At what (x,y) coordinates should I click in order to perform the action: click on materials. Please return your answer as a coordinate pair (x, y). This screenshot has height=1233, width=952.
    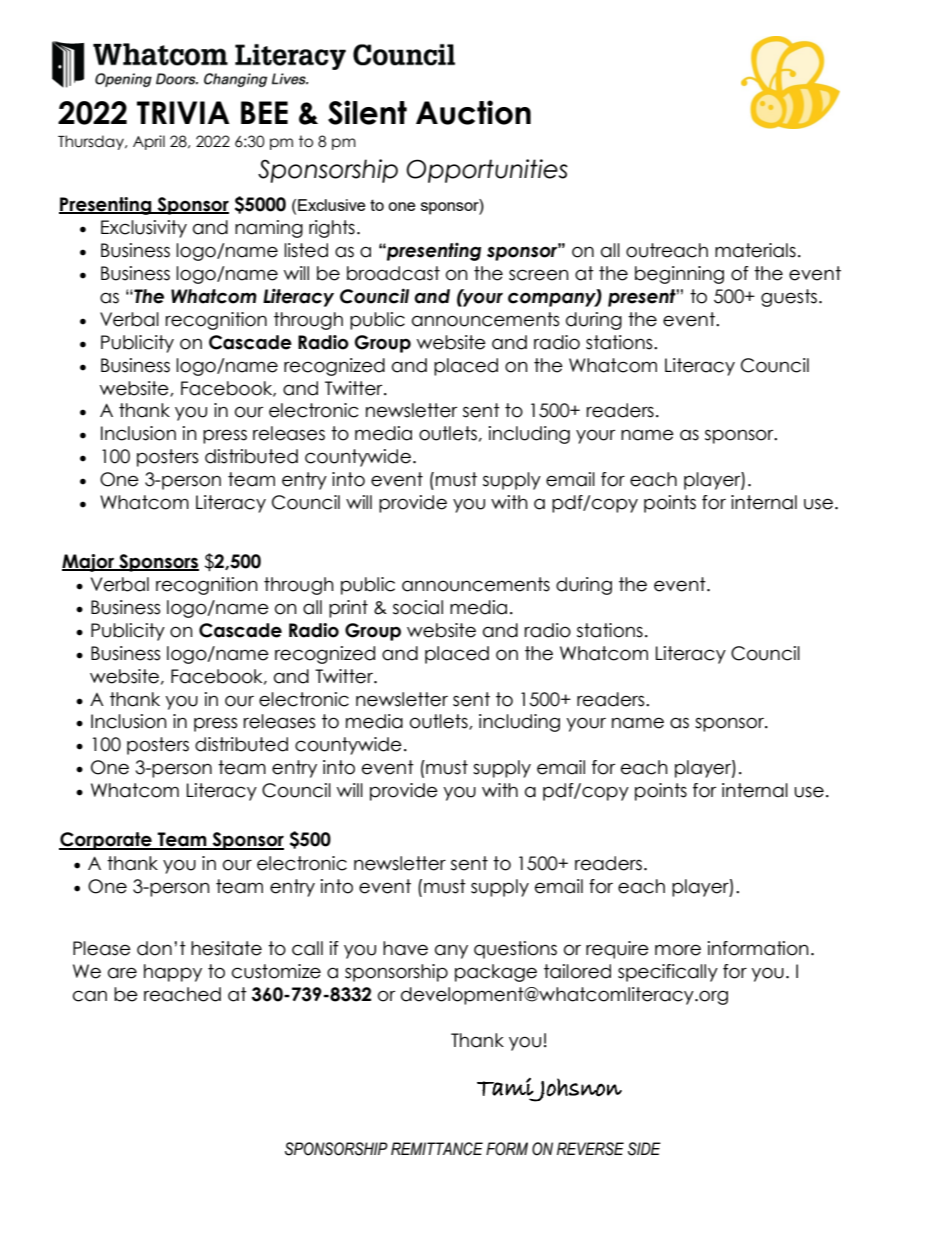
    Looking at the image, I should click on (755, 250).
